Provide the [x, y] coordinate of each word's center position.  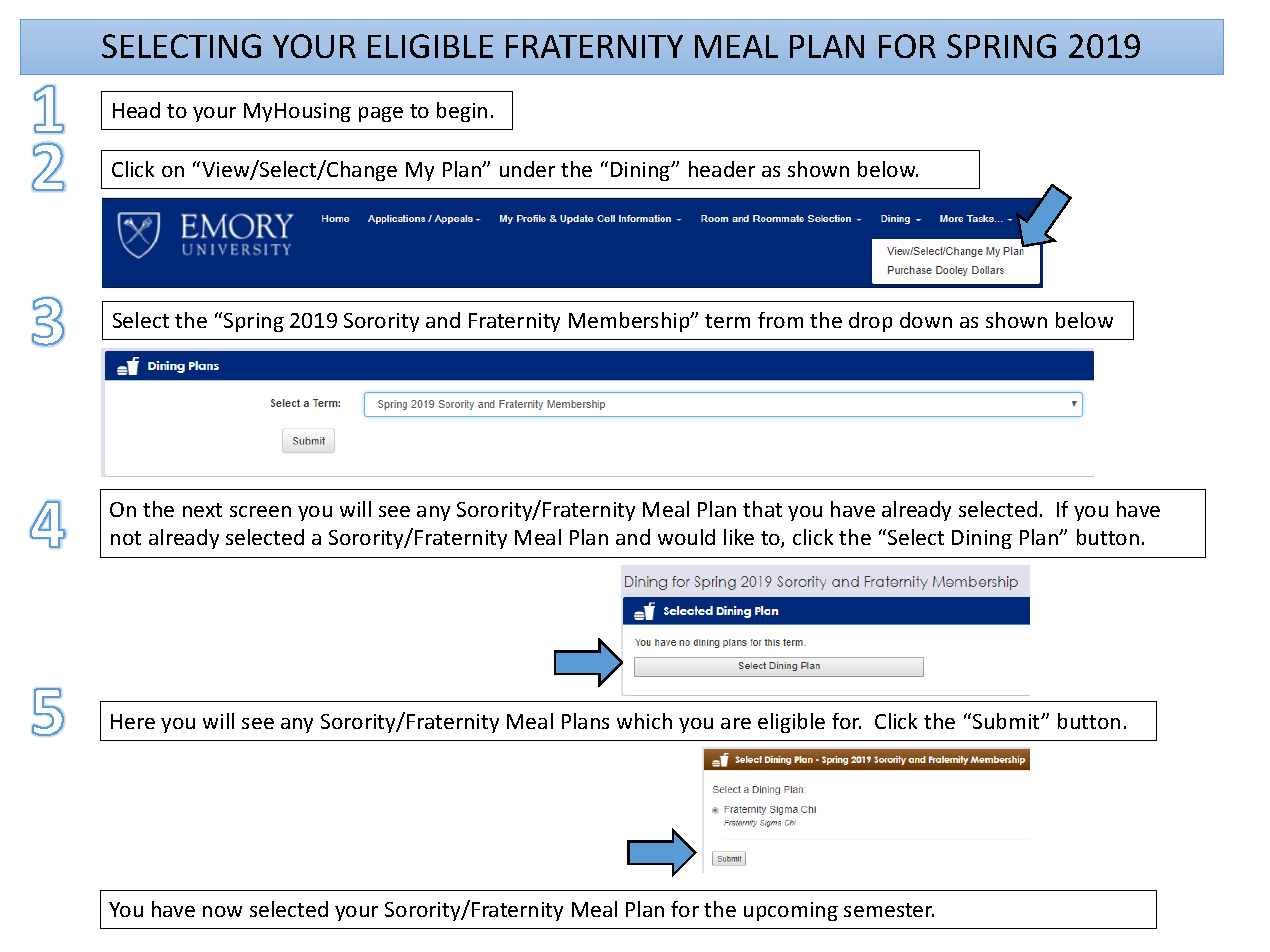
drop [870, 322]
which [644, 721]
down [926, 320]
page [381, 114]
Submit [1006, 721]
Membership [630, 322]
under [527, 169]
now [222, 911]
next [202, 510]
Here [133, 721]
